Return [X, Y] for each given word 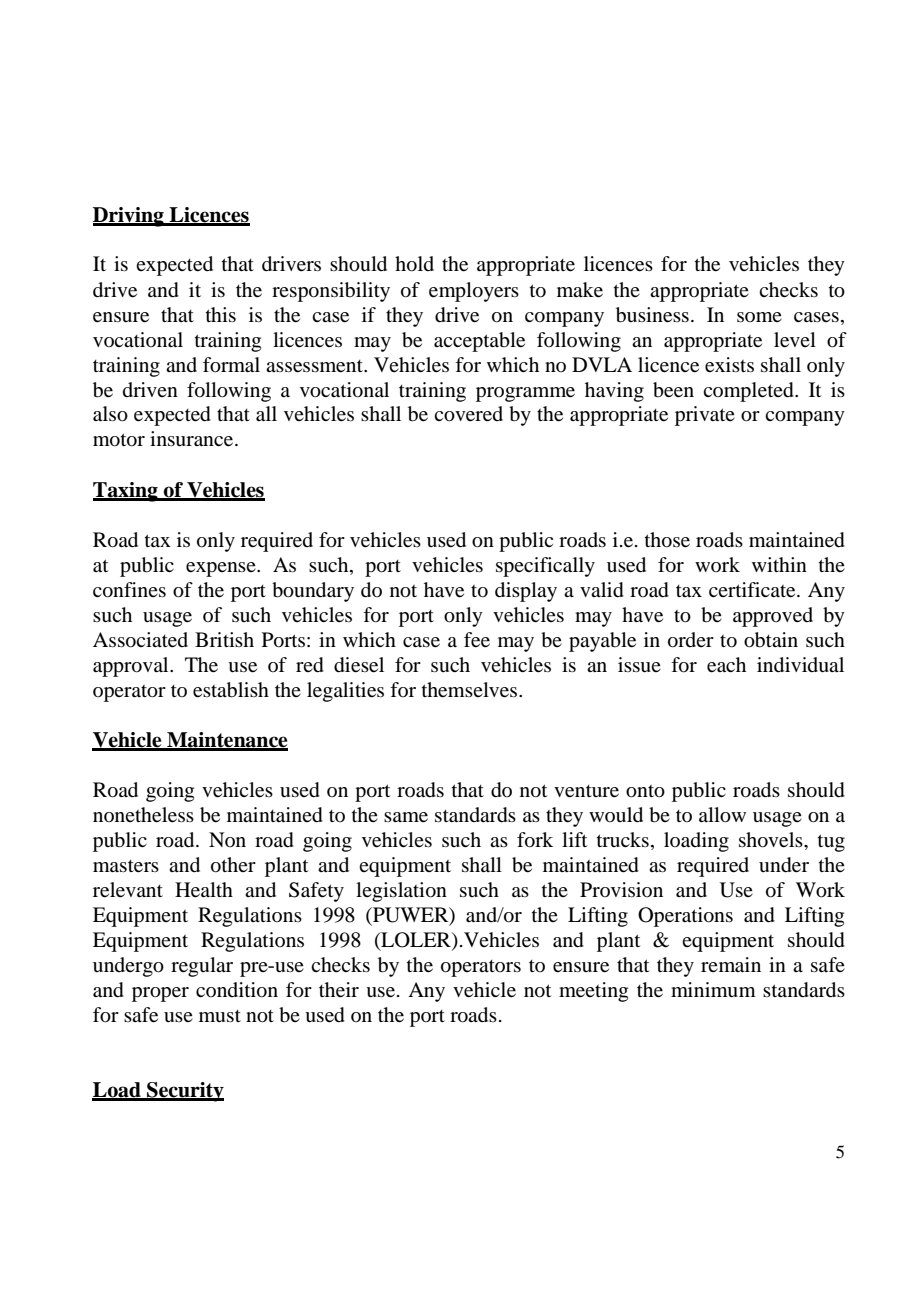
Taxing [126, 492]
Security [184, 1092]
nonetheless [143, 815]
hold [414, 264]
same [406, 817]
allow [722, 815]
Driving [129, 217]
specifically [545, 567]
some [759, 317]
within [779, 564]
